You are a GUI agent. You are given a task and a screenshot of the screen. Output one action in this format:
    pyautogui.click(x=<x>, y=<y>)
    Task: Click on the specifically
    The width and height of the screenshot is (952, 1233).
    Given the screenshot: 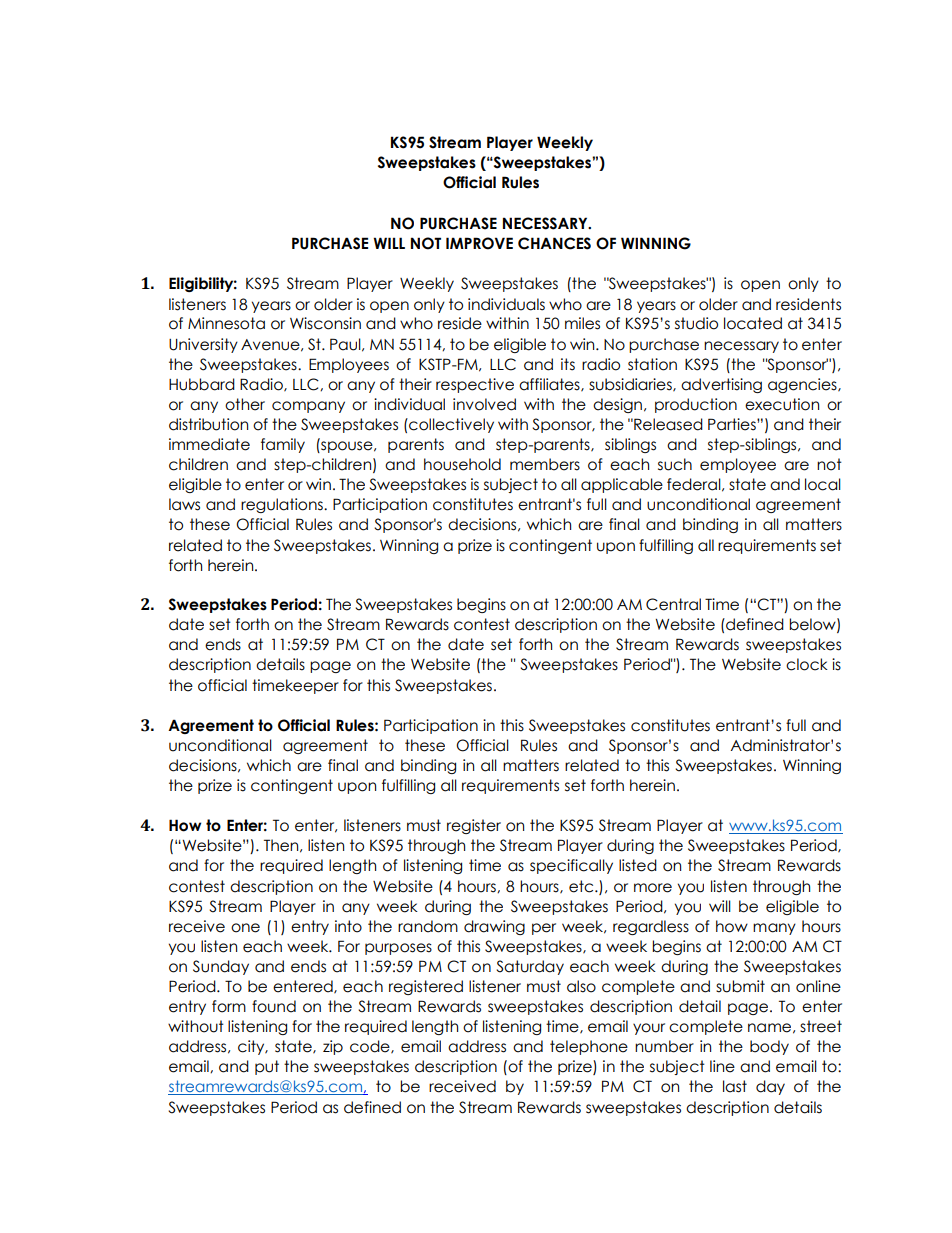 What is the action you would take?
    pyautogui.click(x=571, y=866)
